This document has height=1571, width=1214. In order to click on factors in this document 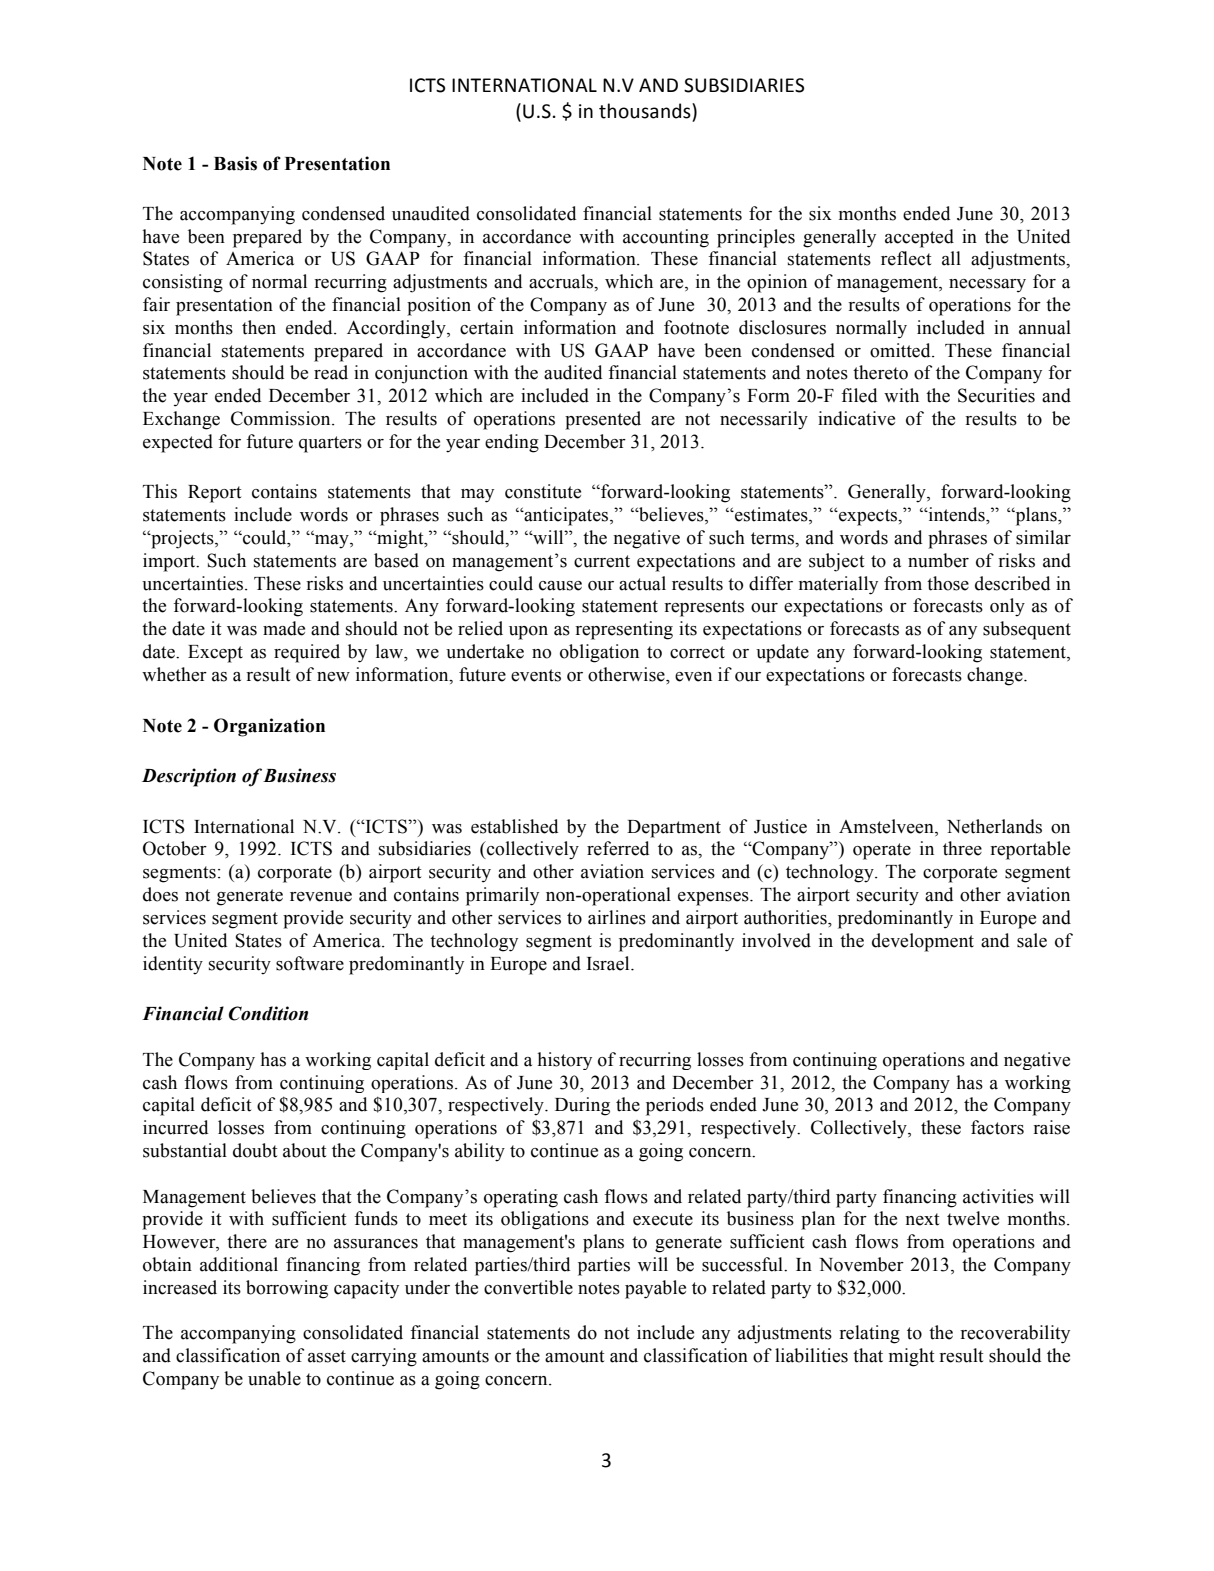, I will do `click(997, 1127)`.
